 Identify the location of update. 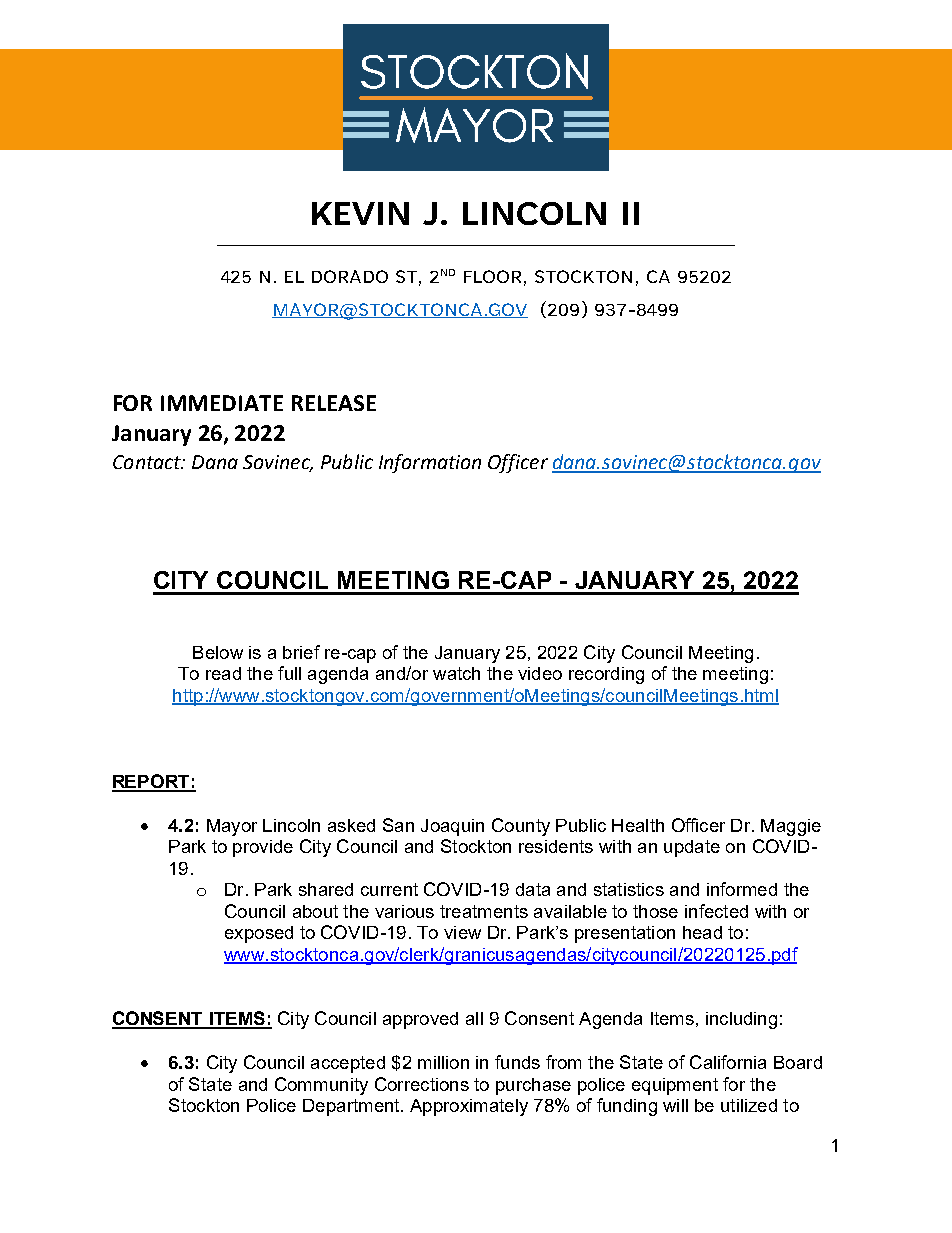
(692, 848).
